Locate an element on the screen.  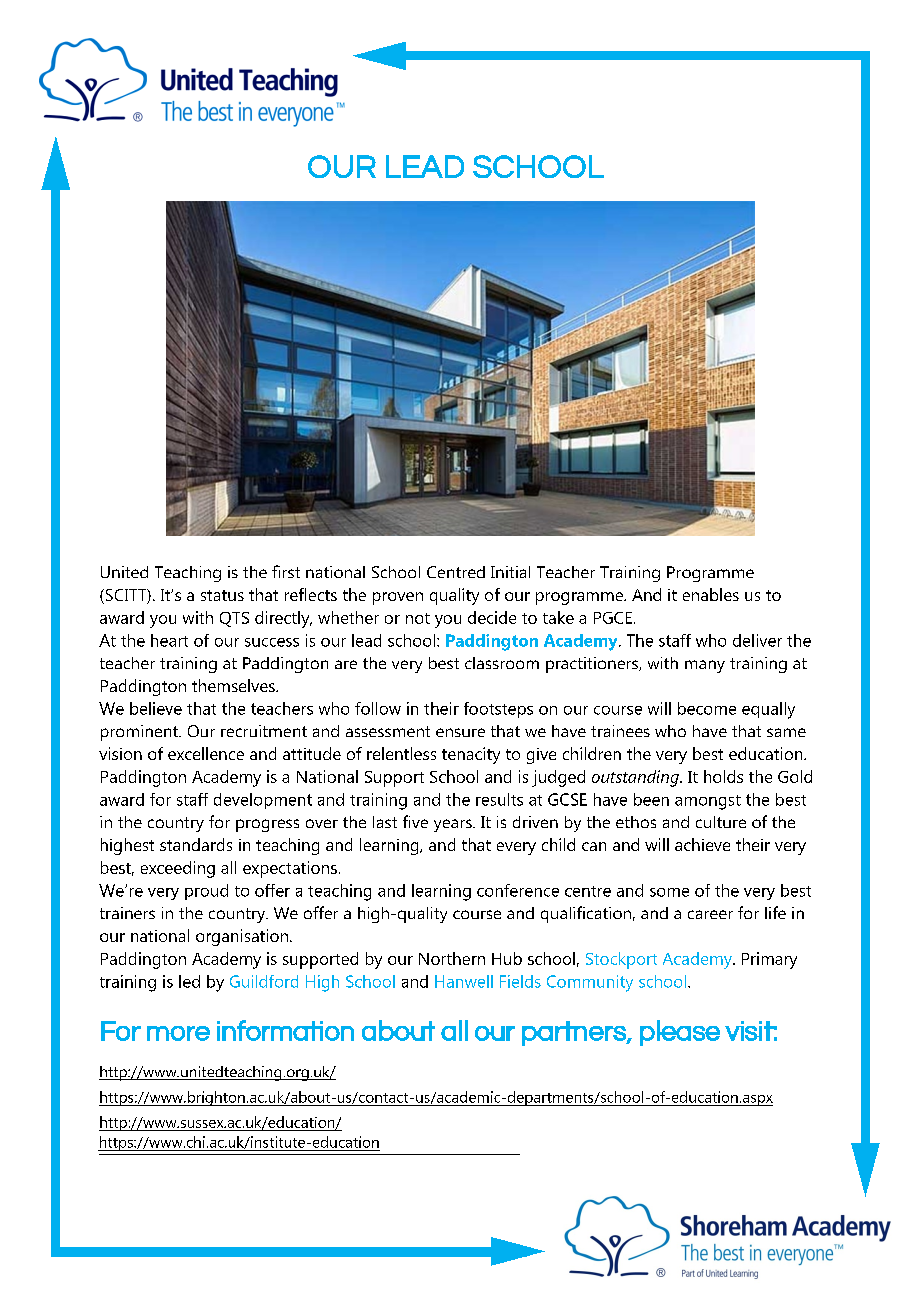
ensure is located at coordinates (460, 732).
